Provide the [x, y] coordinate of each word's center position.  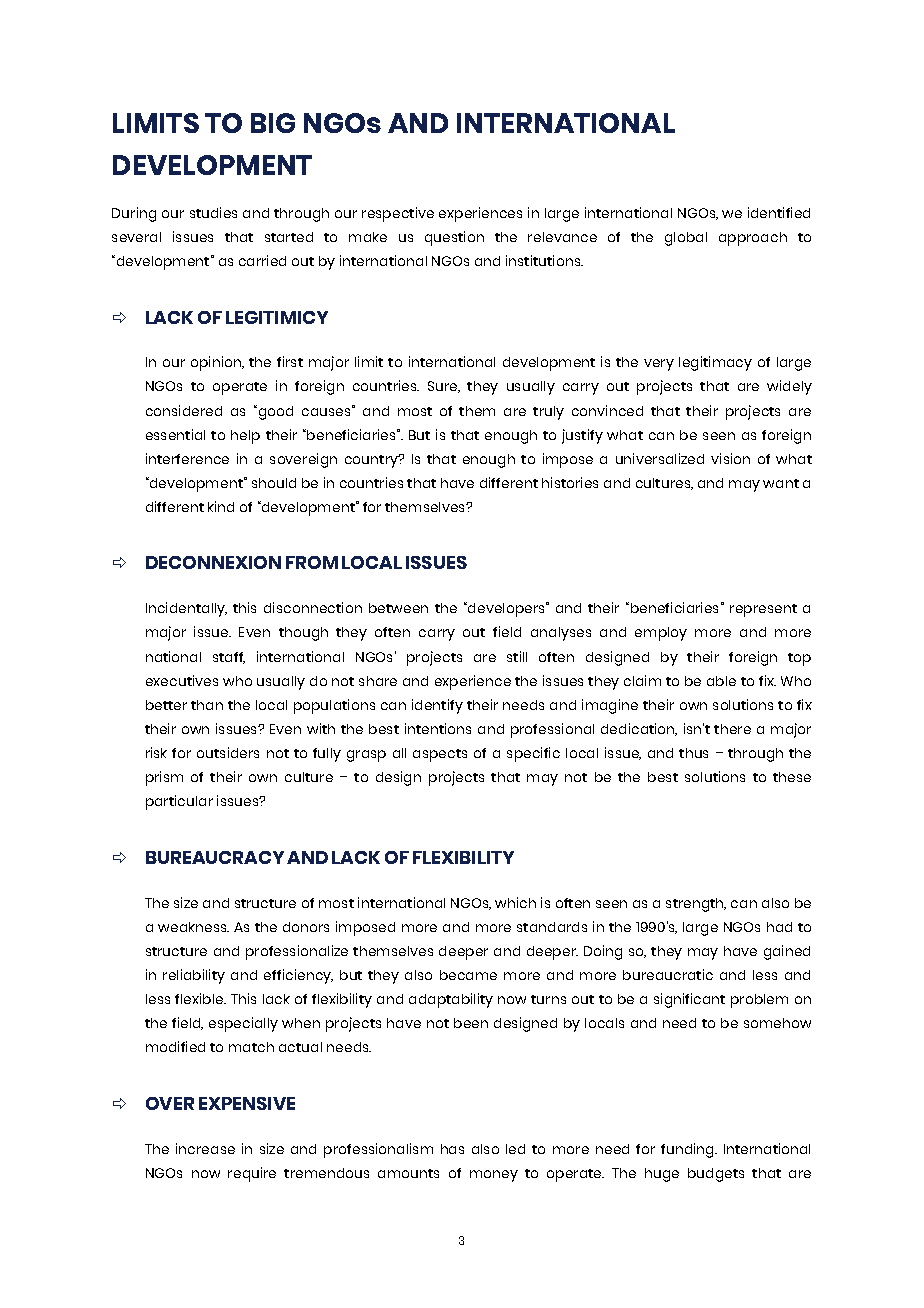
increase [205, 1148]
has [452, 1149]
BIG [273, 123]
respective [398, 214]
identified [779, 212]
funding [689, 1150]
